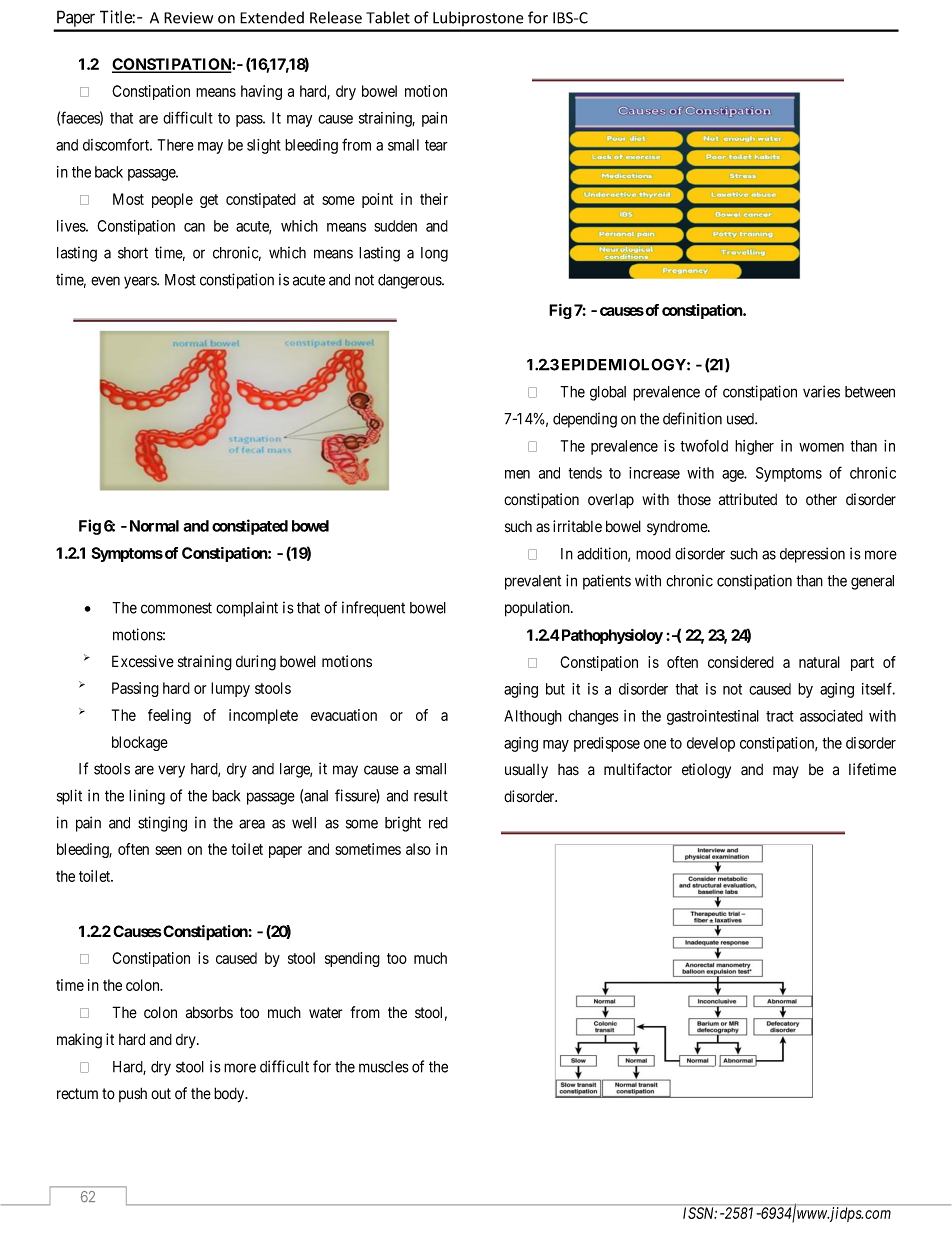 This screenshot has height=1233, width=952. What do you see at coordinates (188, 18) in the screenshot?
I see `Review` at bounding box center [188, 18].
